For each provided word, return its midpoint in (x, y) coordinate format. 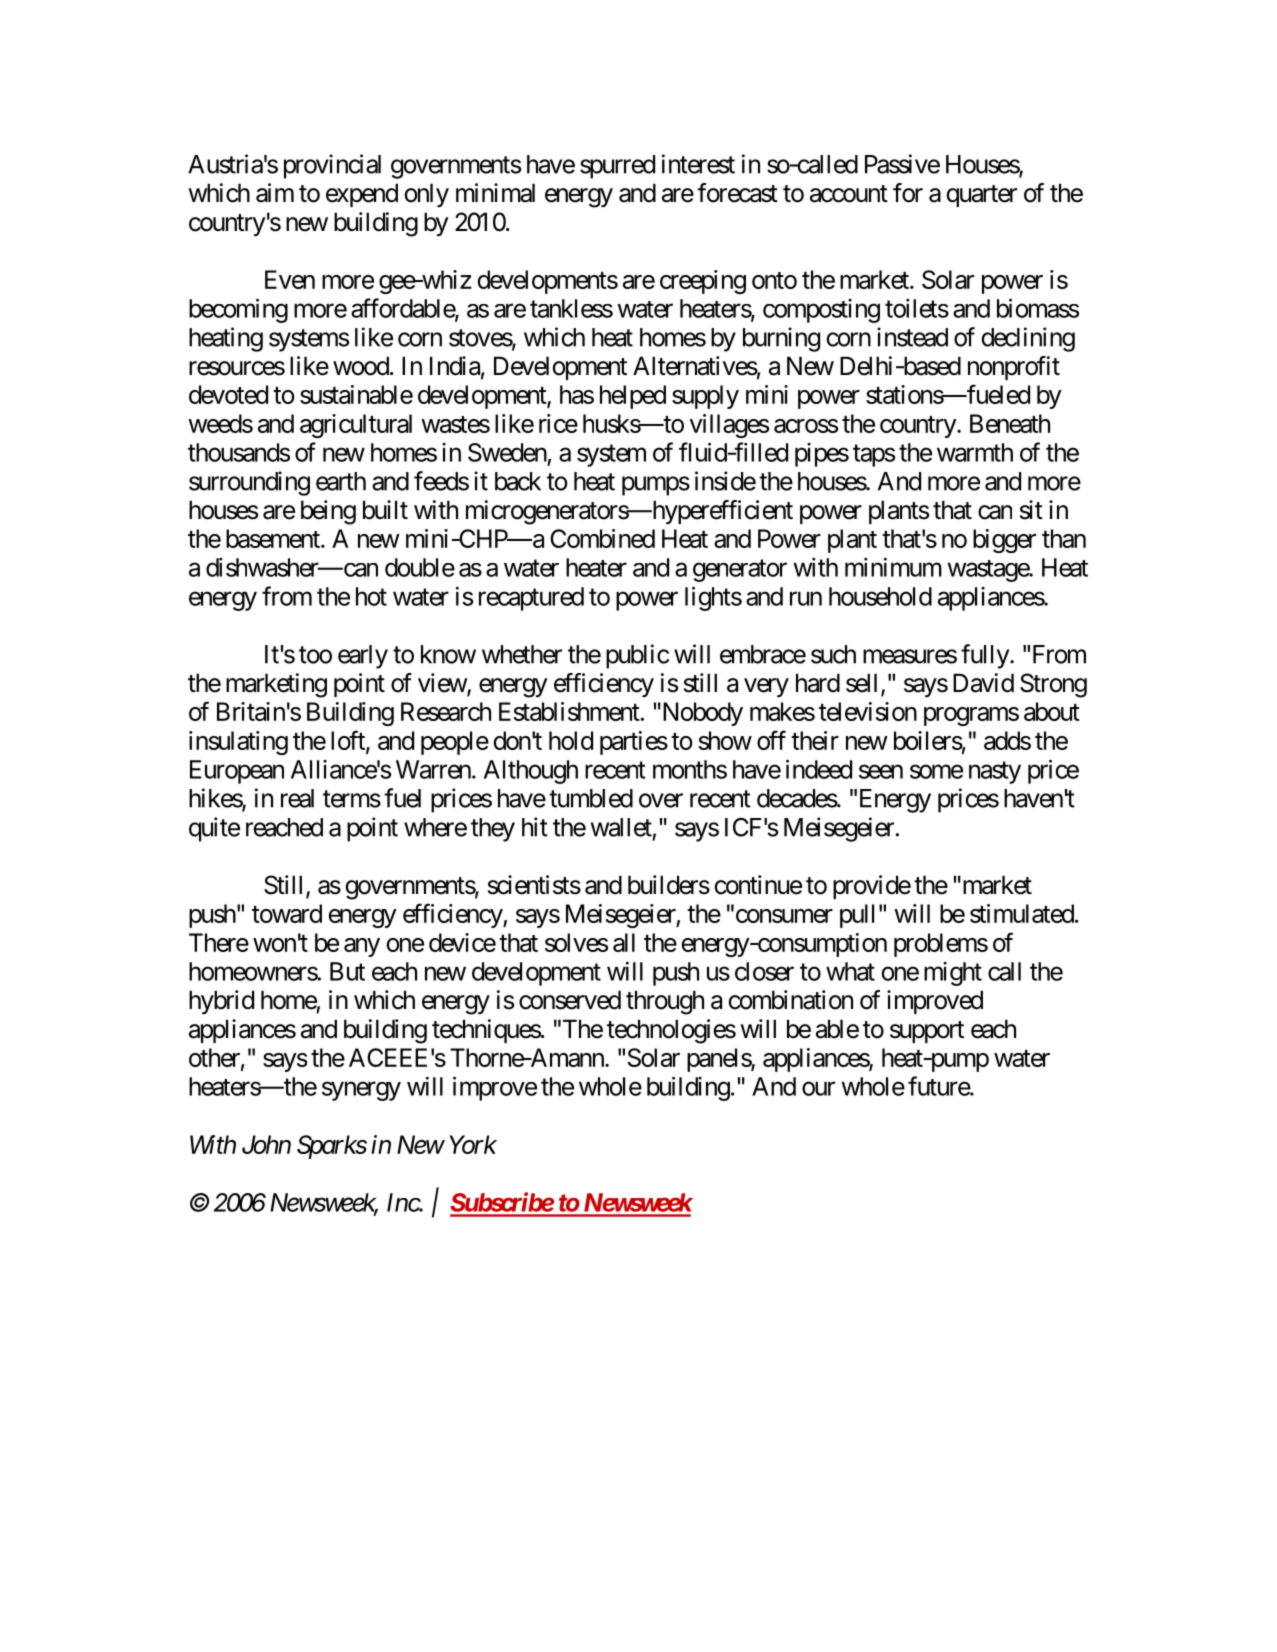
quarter (982, 196)
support (927, 1032)
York (473, 1144)
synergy (361, 1091)
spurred (617, 167)
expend (362, 195)
